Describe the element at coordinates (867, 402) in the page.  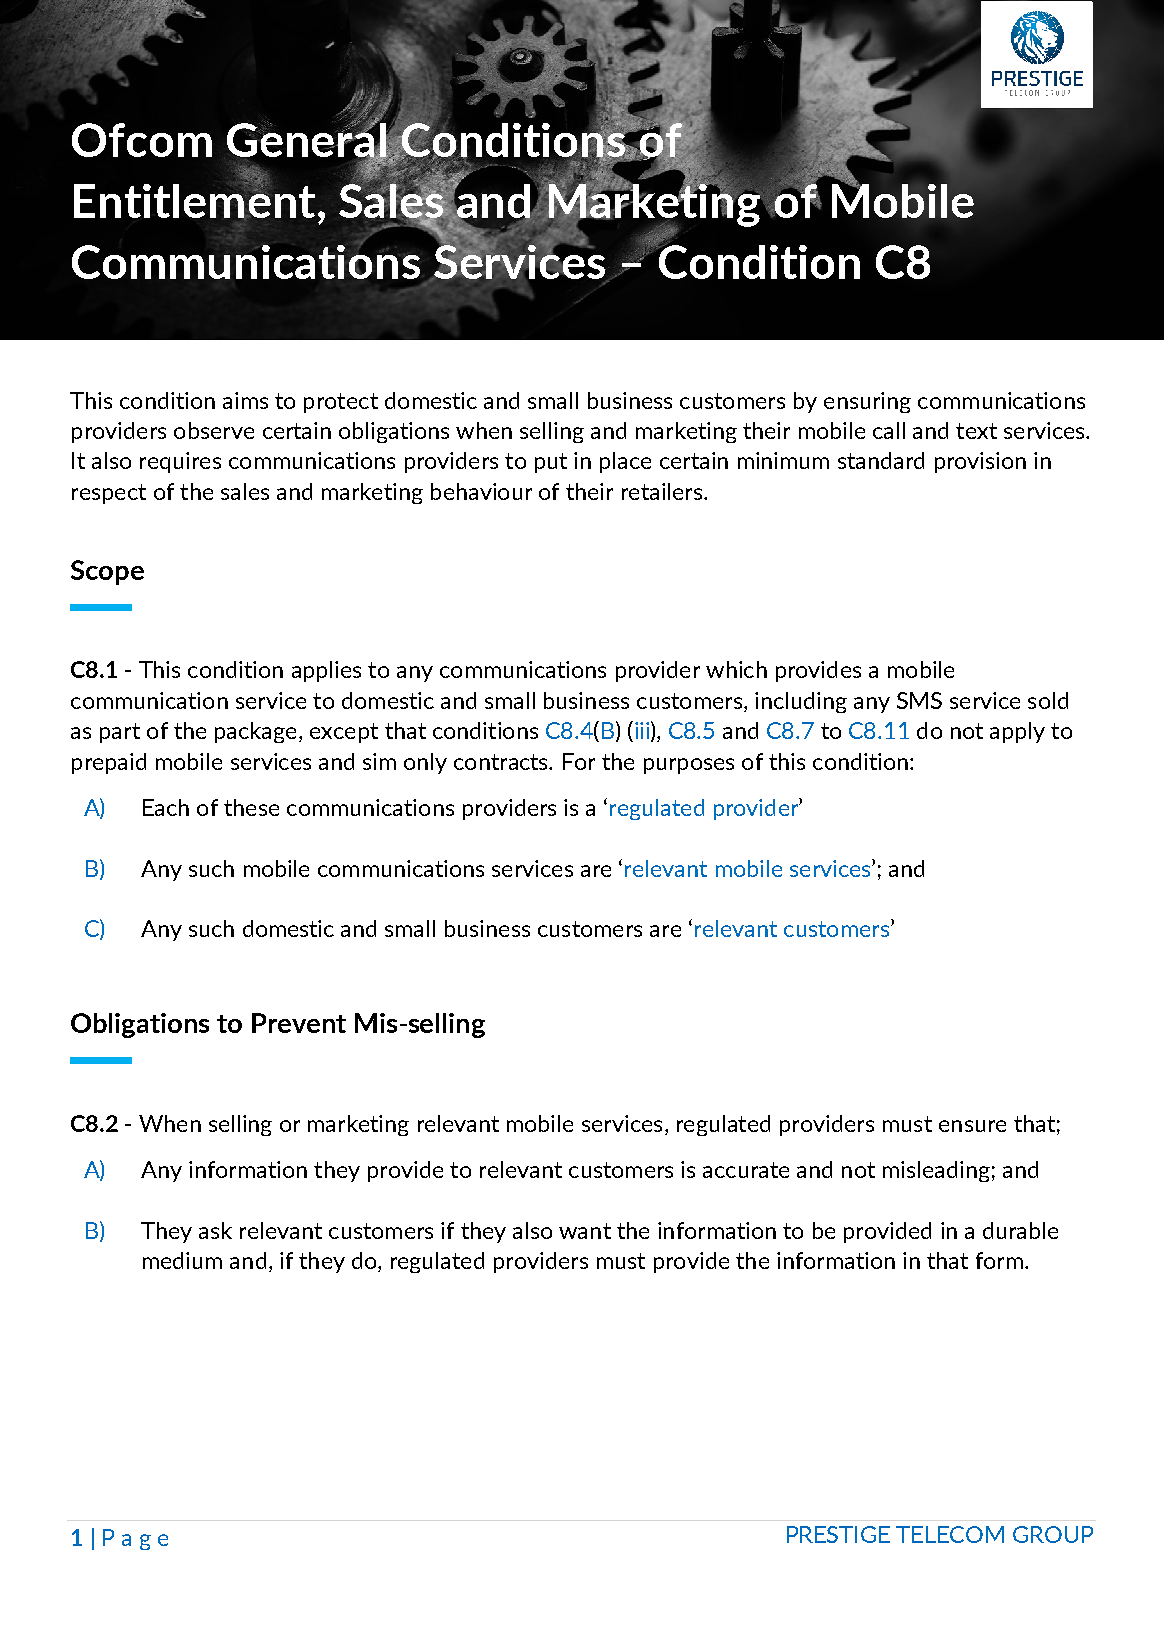
I see `ensuring` at that location.
